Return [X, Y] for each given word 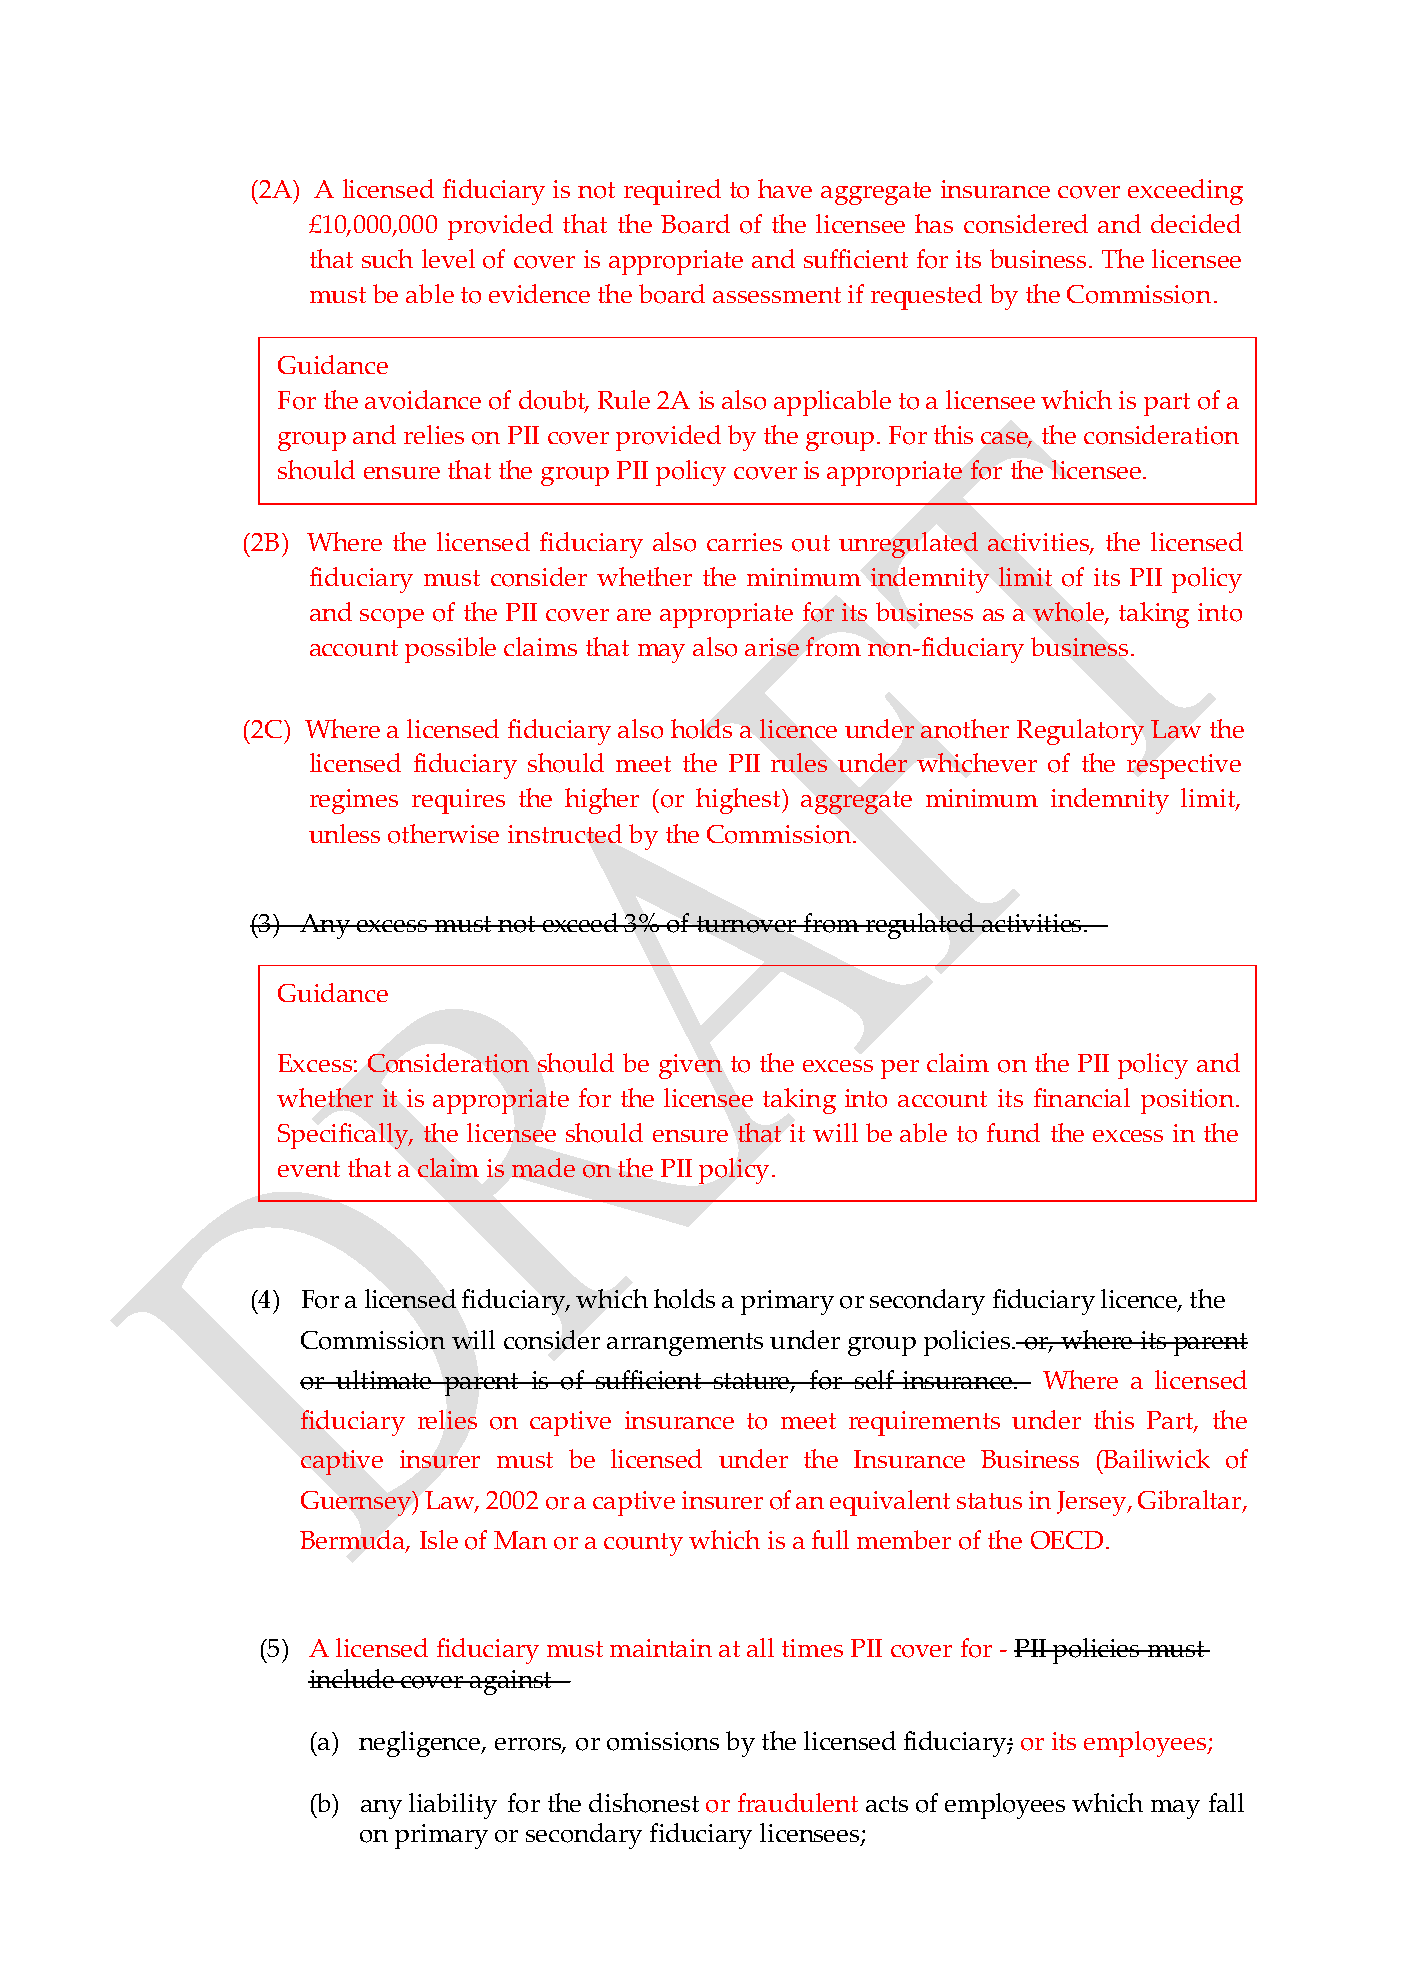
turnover [747, 924]
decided [1196, 223]
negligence [421, 1744]
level [448, 258]
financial [1082, 1097]
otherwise [443, 834]
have [785, 188]
